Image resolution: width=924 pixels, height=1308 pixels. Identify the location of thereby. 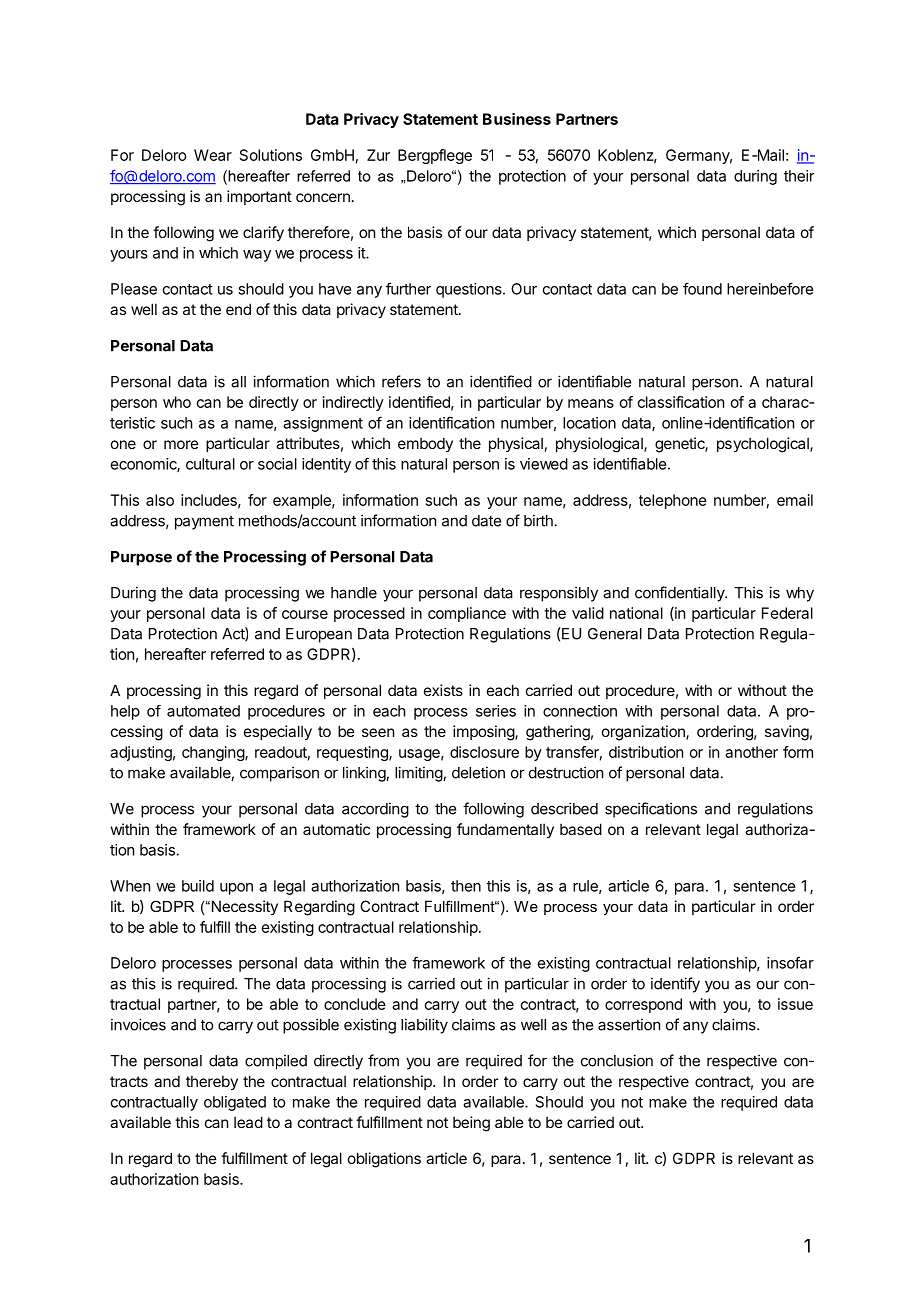
(212, 1082).
